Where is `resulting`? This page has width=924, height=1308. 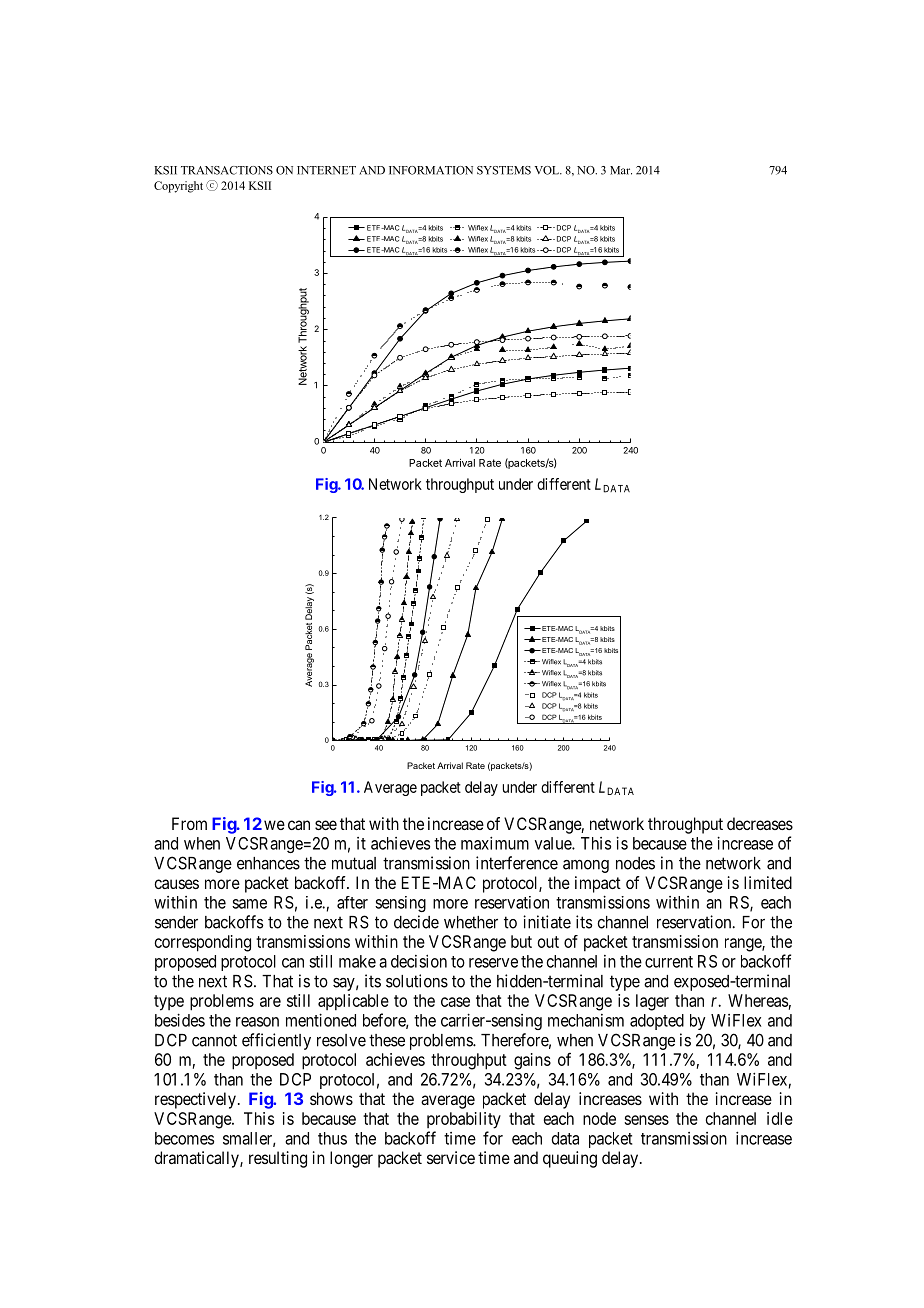 resulting is located at coordinates (278, 1159).
